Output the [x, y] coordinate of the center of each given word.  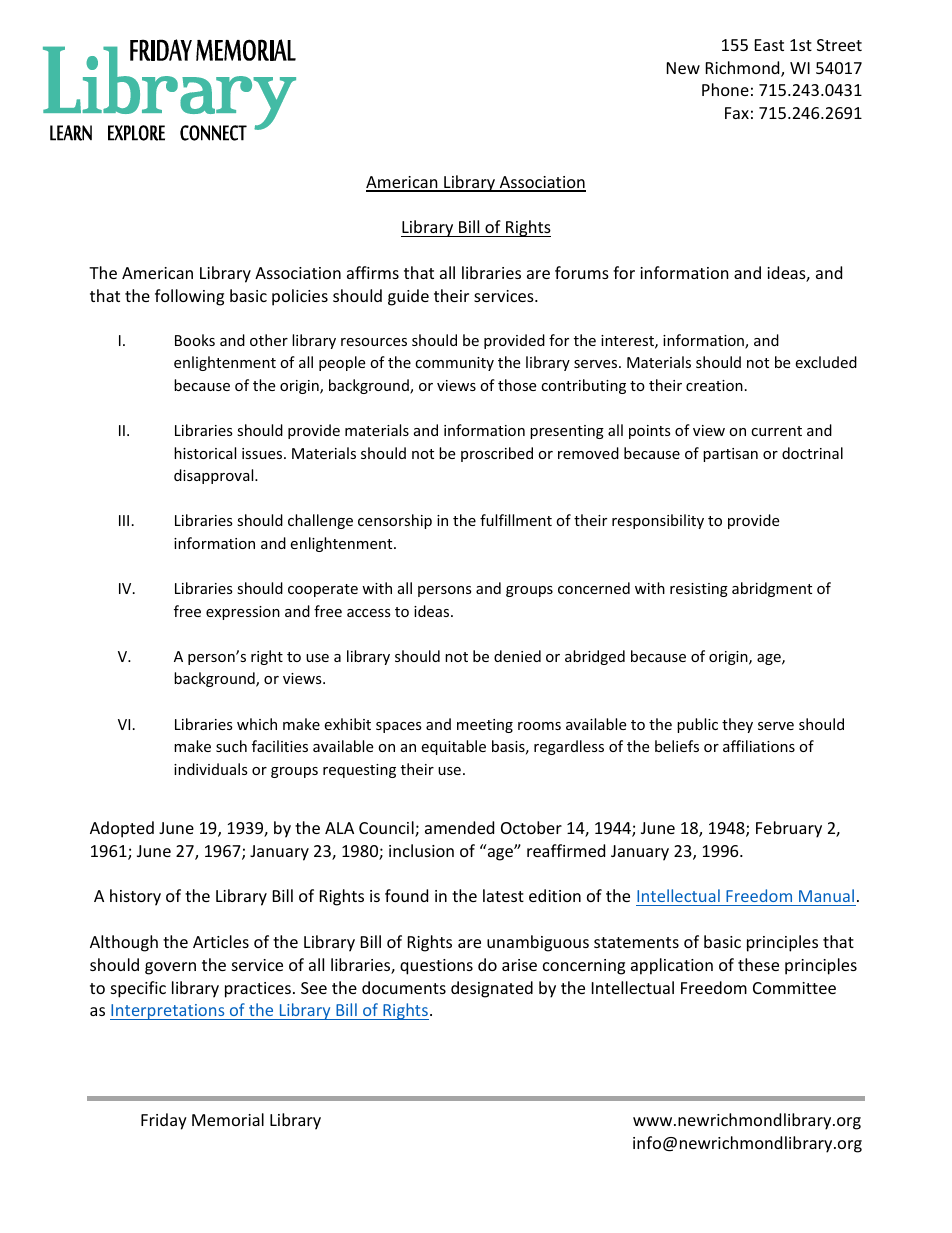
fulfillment [516, 520]
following [189, 297]
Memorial [228, 1119]
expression [243, 613]
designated [492, 989]
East [769, 45]
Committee [794, 988]
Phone [725, 89]
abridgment [772, 589]
